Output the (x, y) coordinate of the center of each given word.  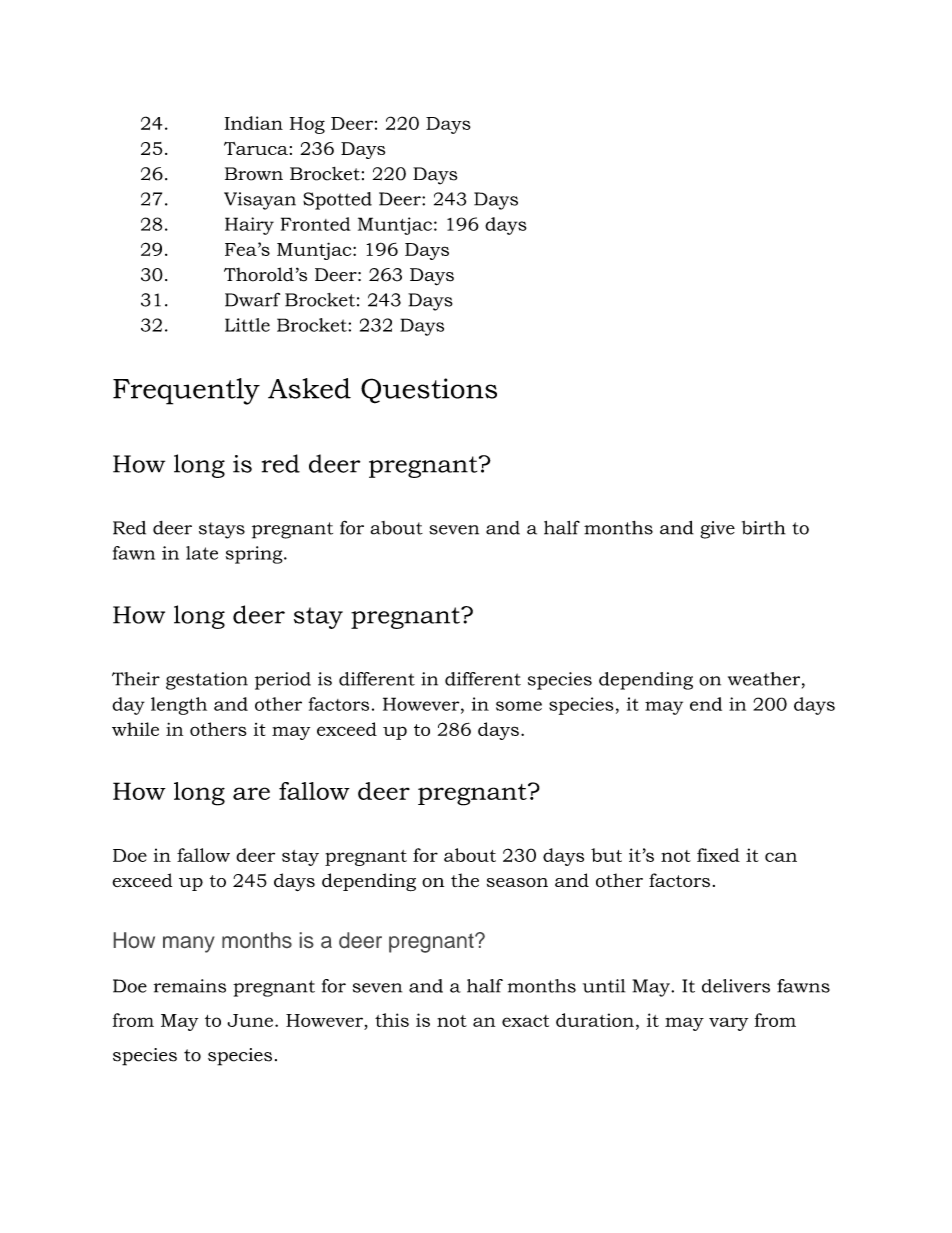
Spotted (337, 201)
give (717, 530)
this (392, 1020)
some (519, 706)
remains (190, 986)
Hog (307, 125)
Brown (254, 174)
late (202, 553)
